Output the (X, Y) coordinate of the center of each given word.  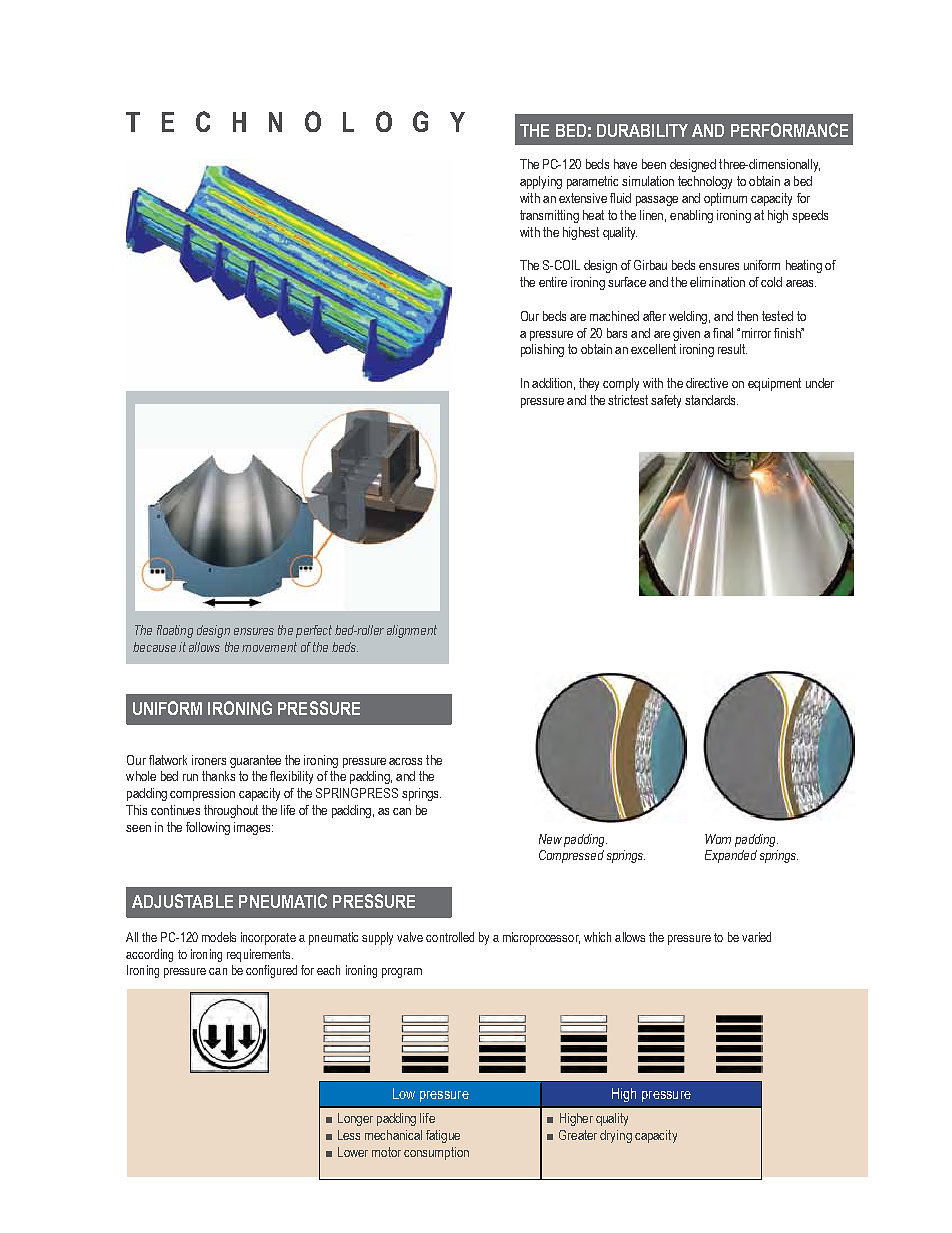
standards (711, 400)
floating (175, 631)
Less (349, 1135)
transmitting (549, 216)
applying (541, 182)
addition (552, 383)
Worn (718, 839)
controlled (450, 937)
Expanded (731, 856)
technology (705, 182)
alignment (412, 631)
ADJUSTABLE (182, 901)
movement (269, 647)
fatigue (443, 1136)
